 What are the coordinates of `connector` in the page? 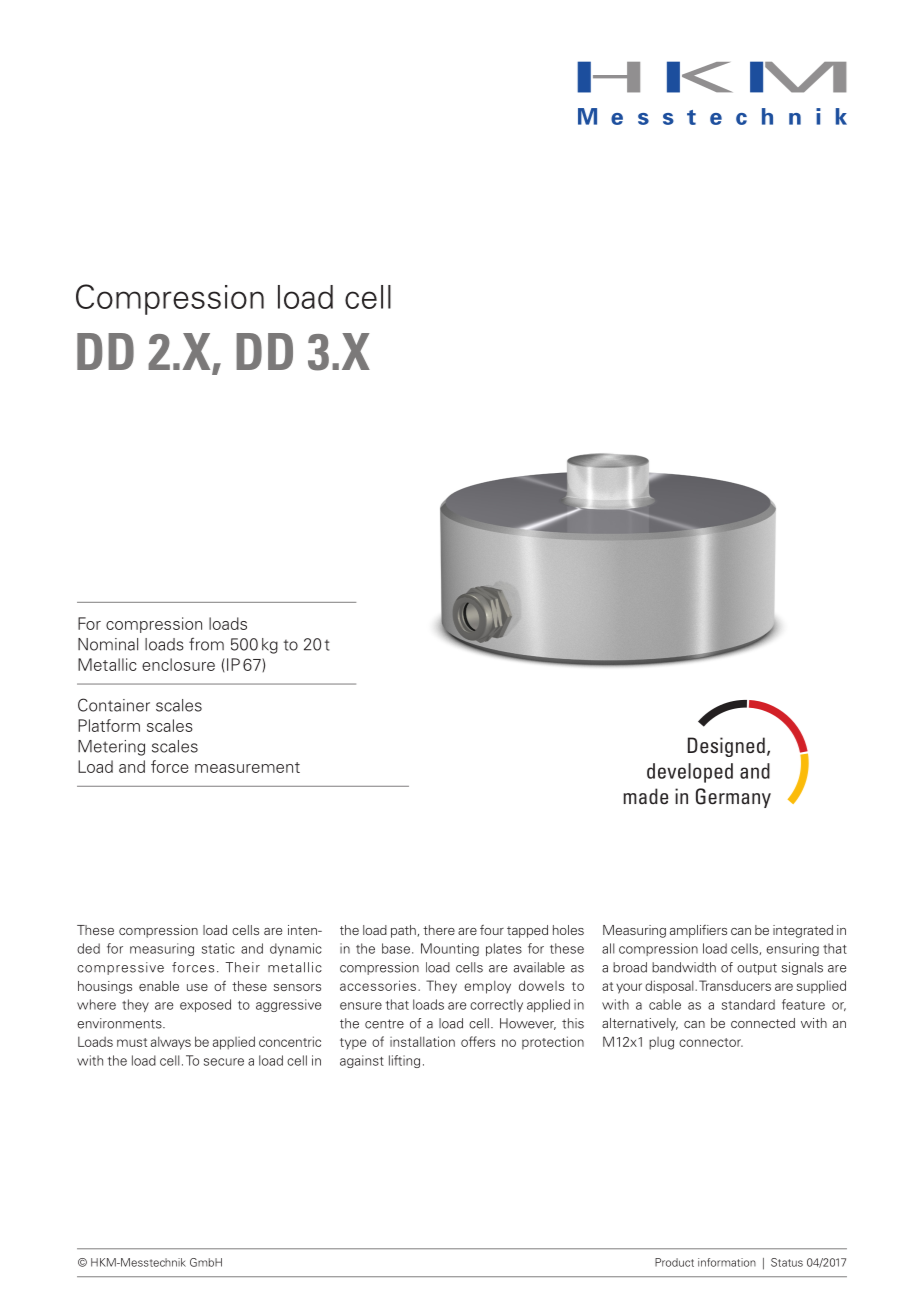 It's located at (711, 1042).
